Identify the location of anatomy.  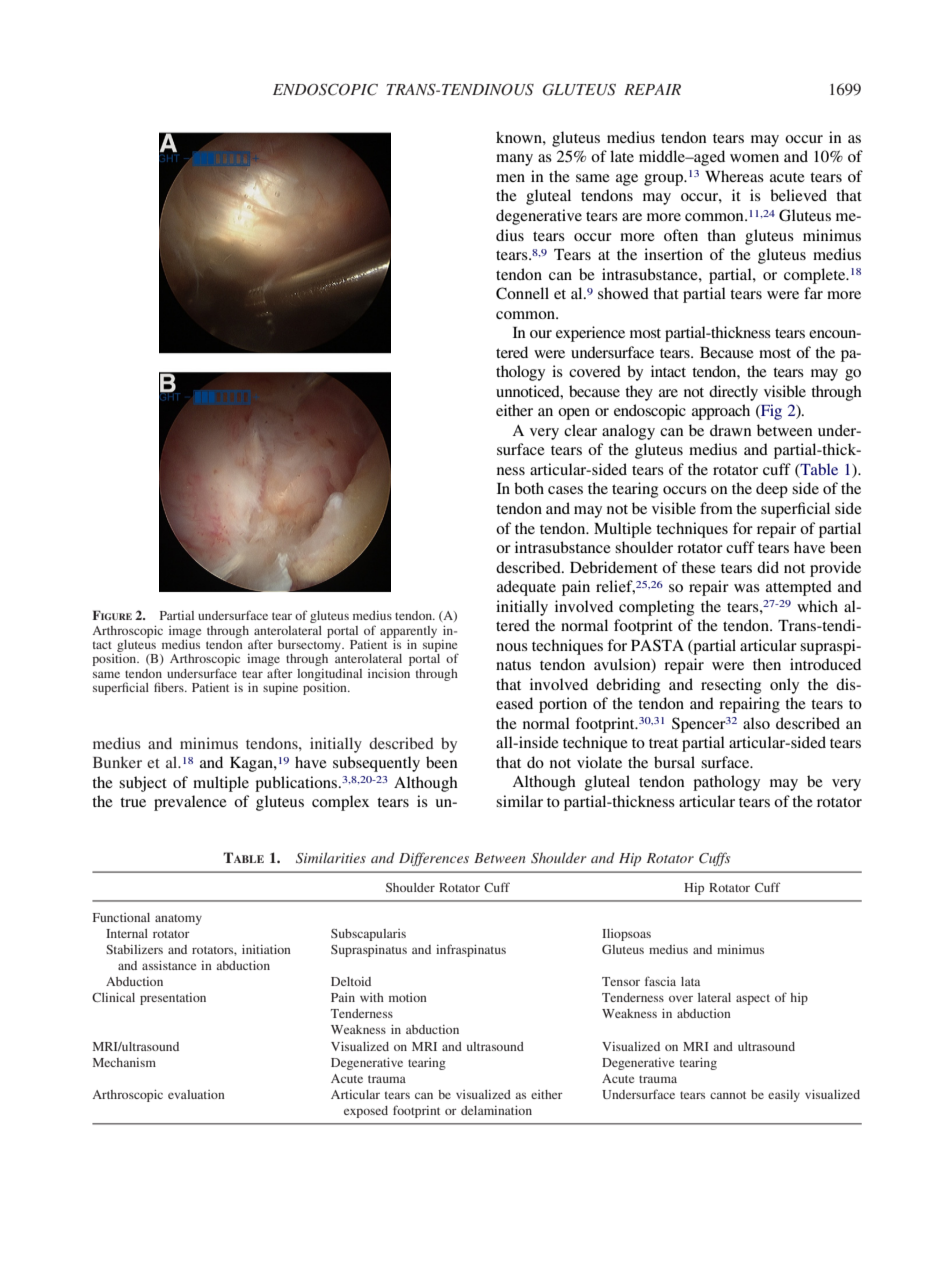
(178, 919).
